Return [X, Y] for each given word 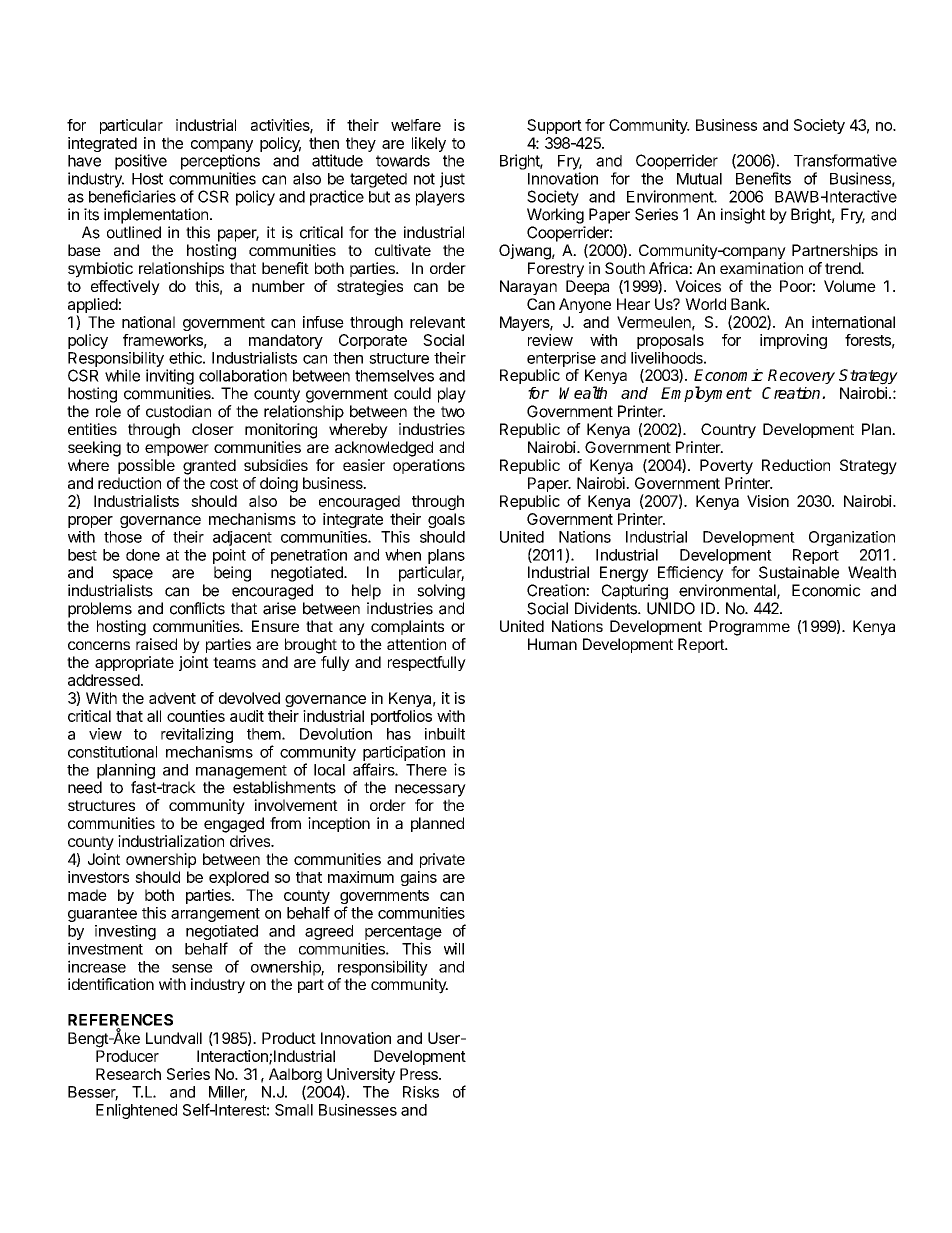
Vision [768, 501]
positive [141, 162]
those [123, 537]
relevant [437, 322]
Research [128, 1074]
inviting [170, 377]
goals [446, 520]
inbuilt [445, 734]
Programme [749, 628]
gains [419, 878]
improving [793, 341]
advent [172, 698]
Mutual [699, 179]
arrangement [215, 915]
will [454, 948]
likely [429, 144]
